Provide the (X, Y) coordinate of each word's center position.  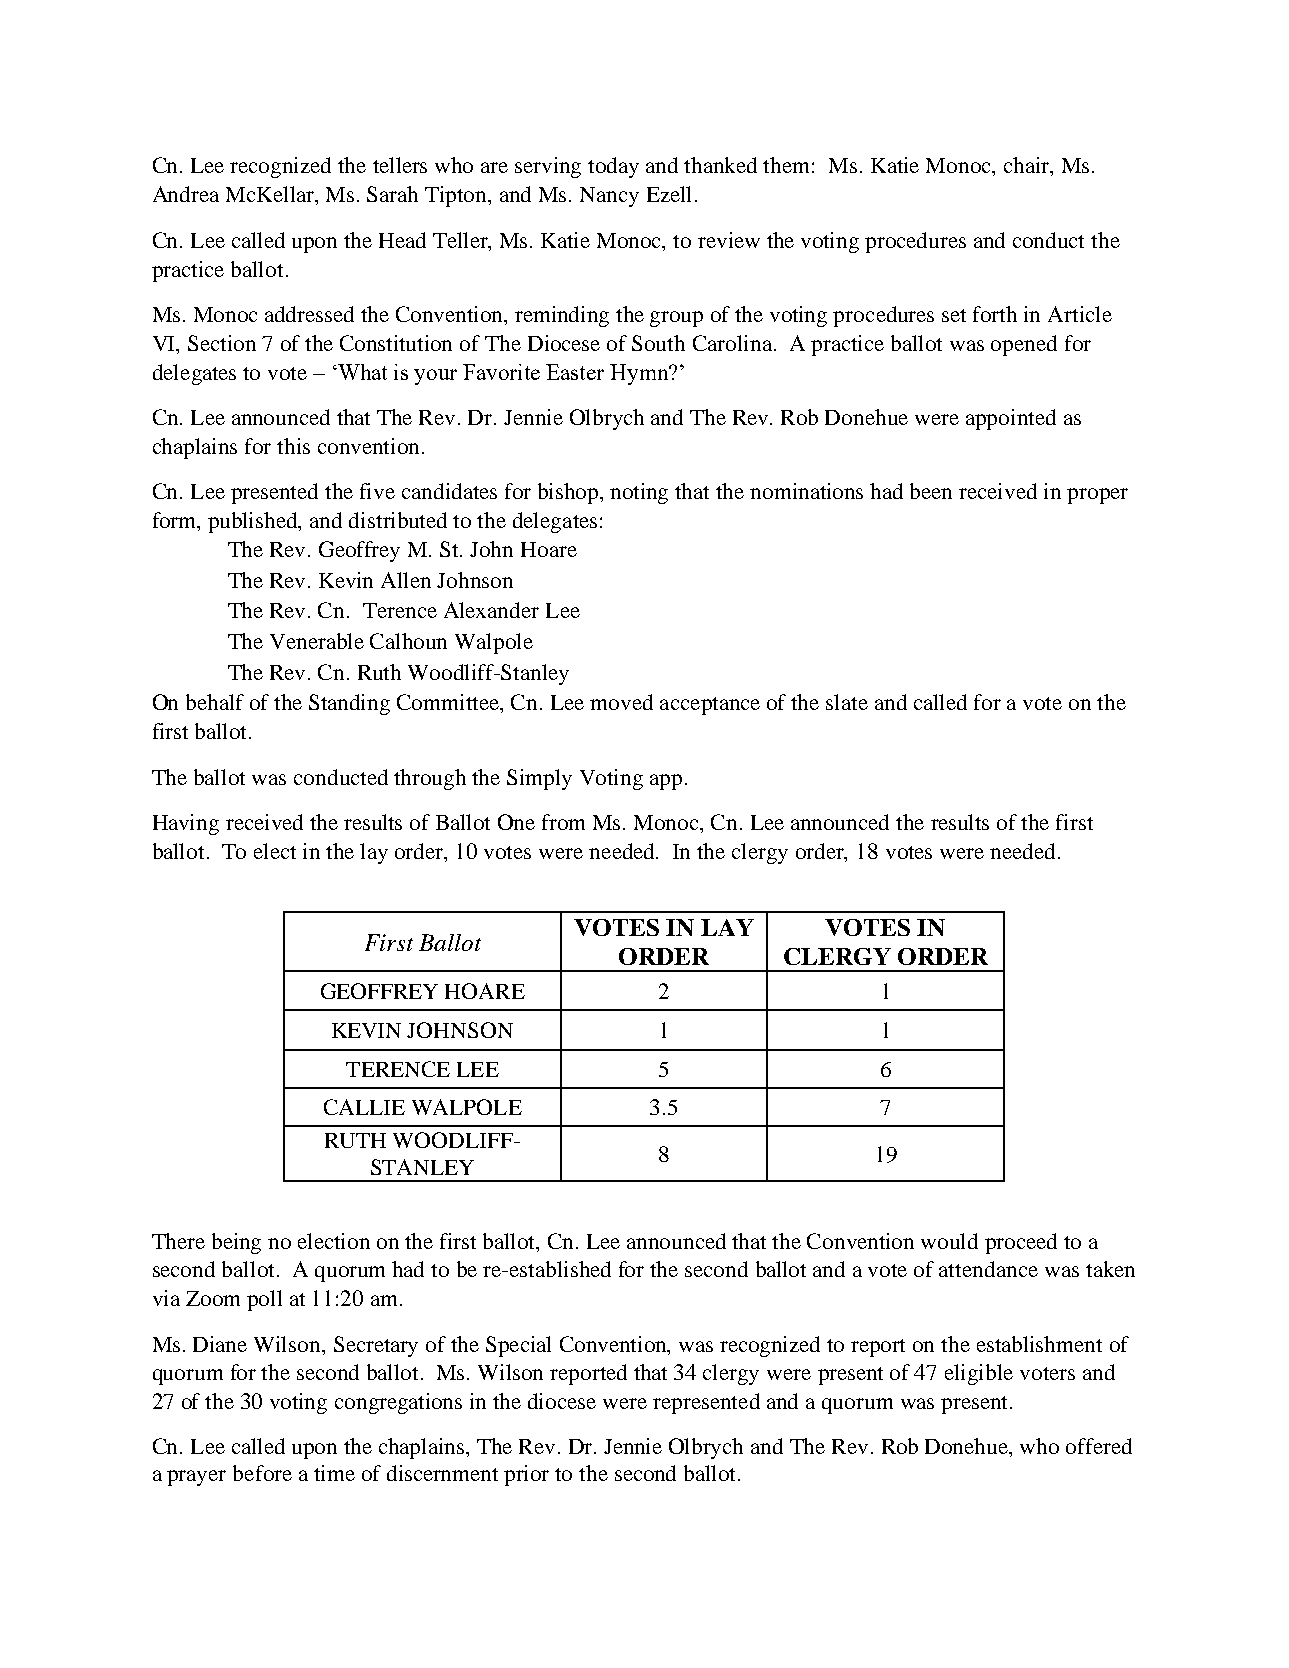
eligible (979, 1374)
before (262, 1473)
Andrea (186, 194)
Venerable (317, 641)
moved (621, 702)
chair (1028, 166)
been (931, 491)
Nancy (609, 197)
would (949, 1241)
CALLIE (364, 1107)
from (563, 822)
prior (526, 1475)
